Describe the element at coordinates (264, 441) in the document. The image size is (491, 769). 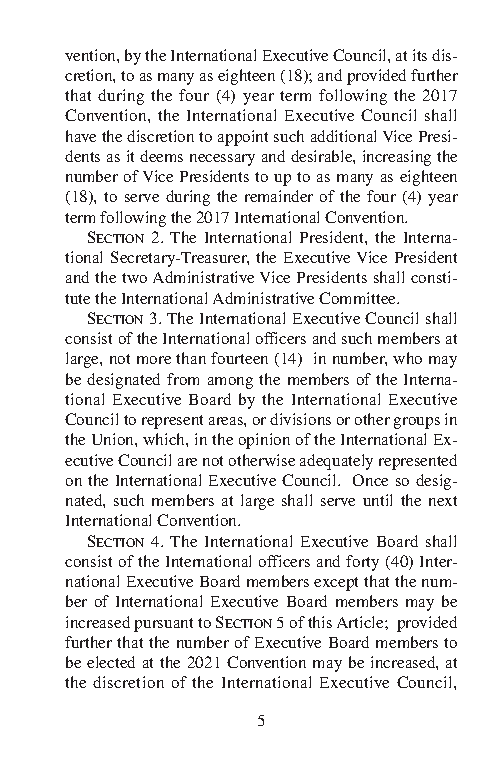
I see `opinion` at that location.
